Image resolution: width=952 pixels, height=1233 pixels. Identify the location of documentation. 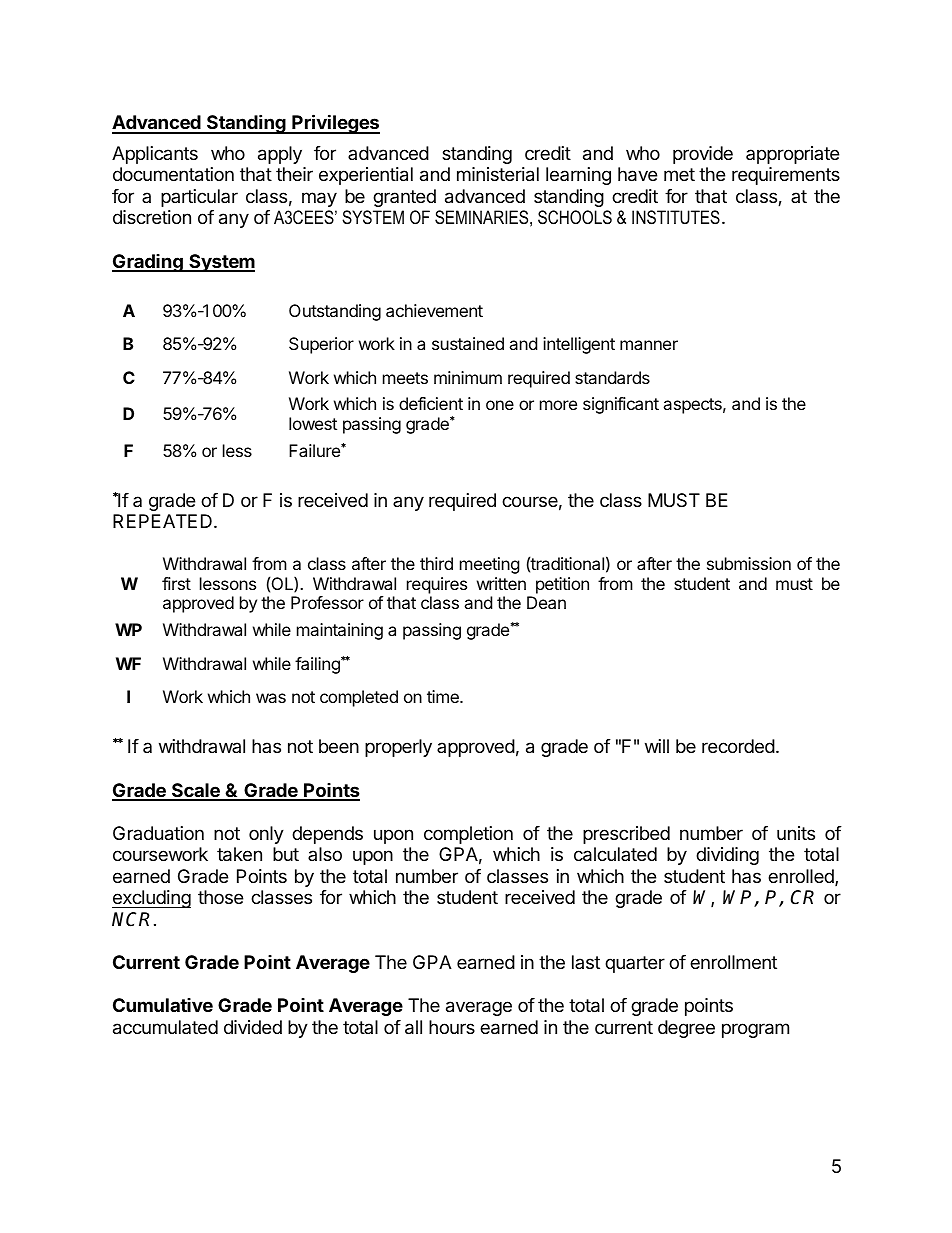
(173, 174).
